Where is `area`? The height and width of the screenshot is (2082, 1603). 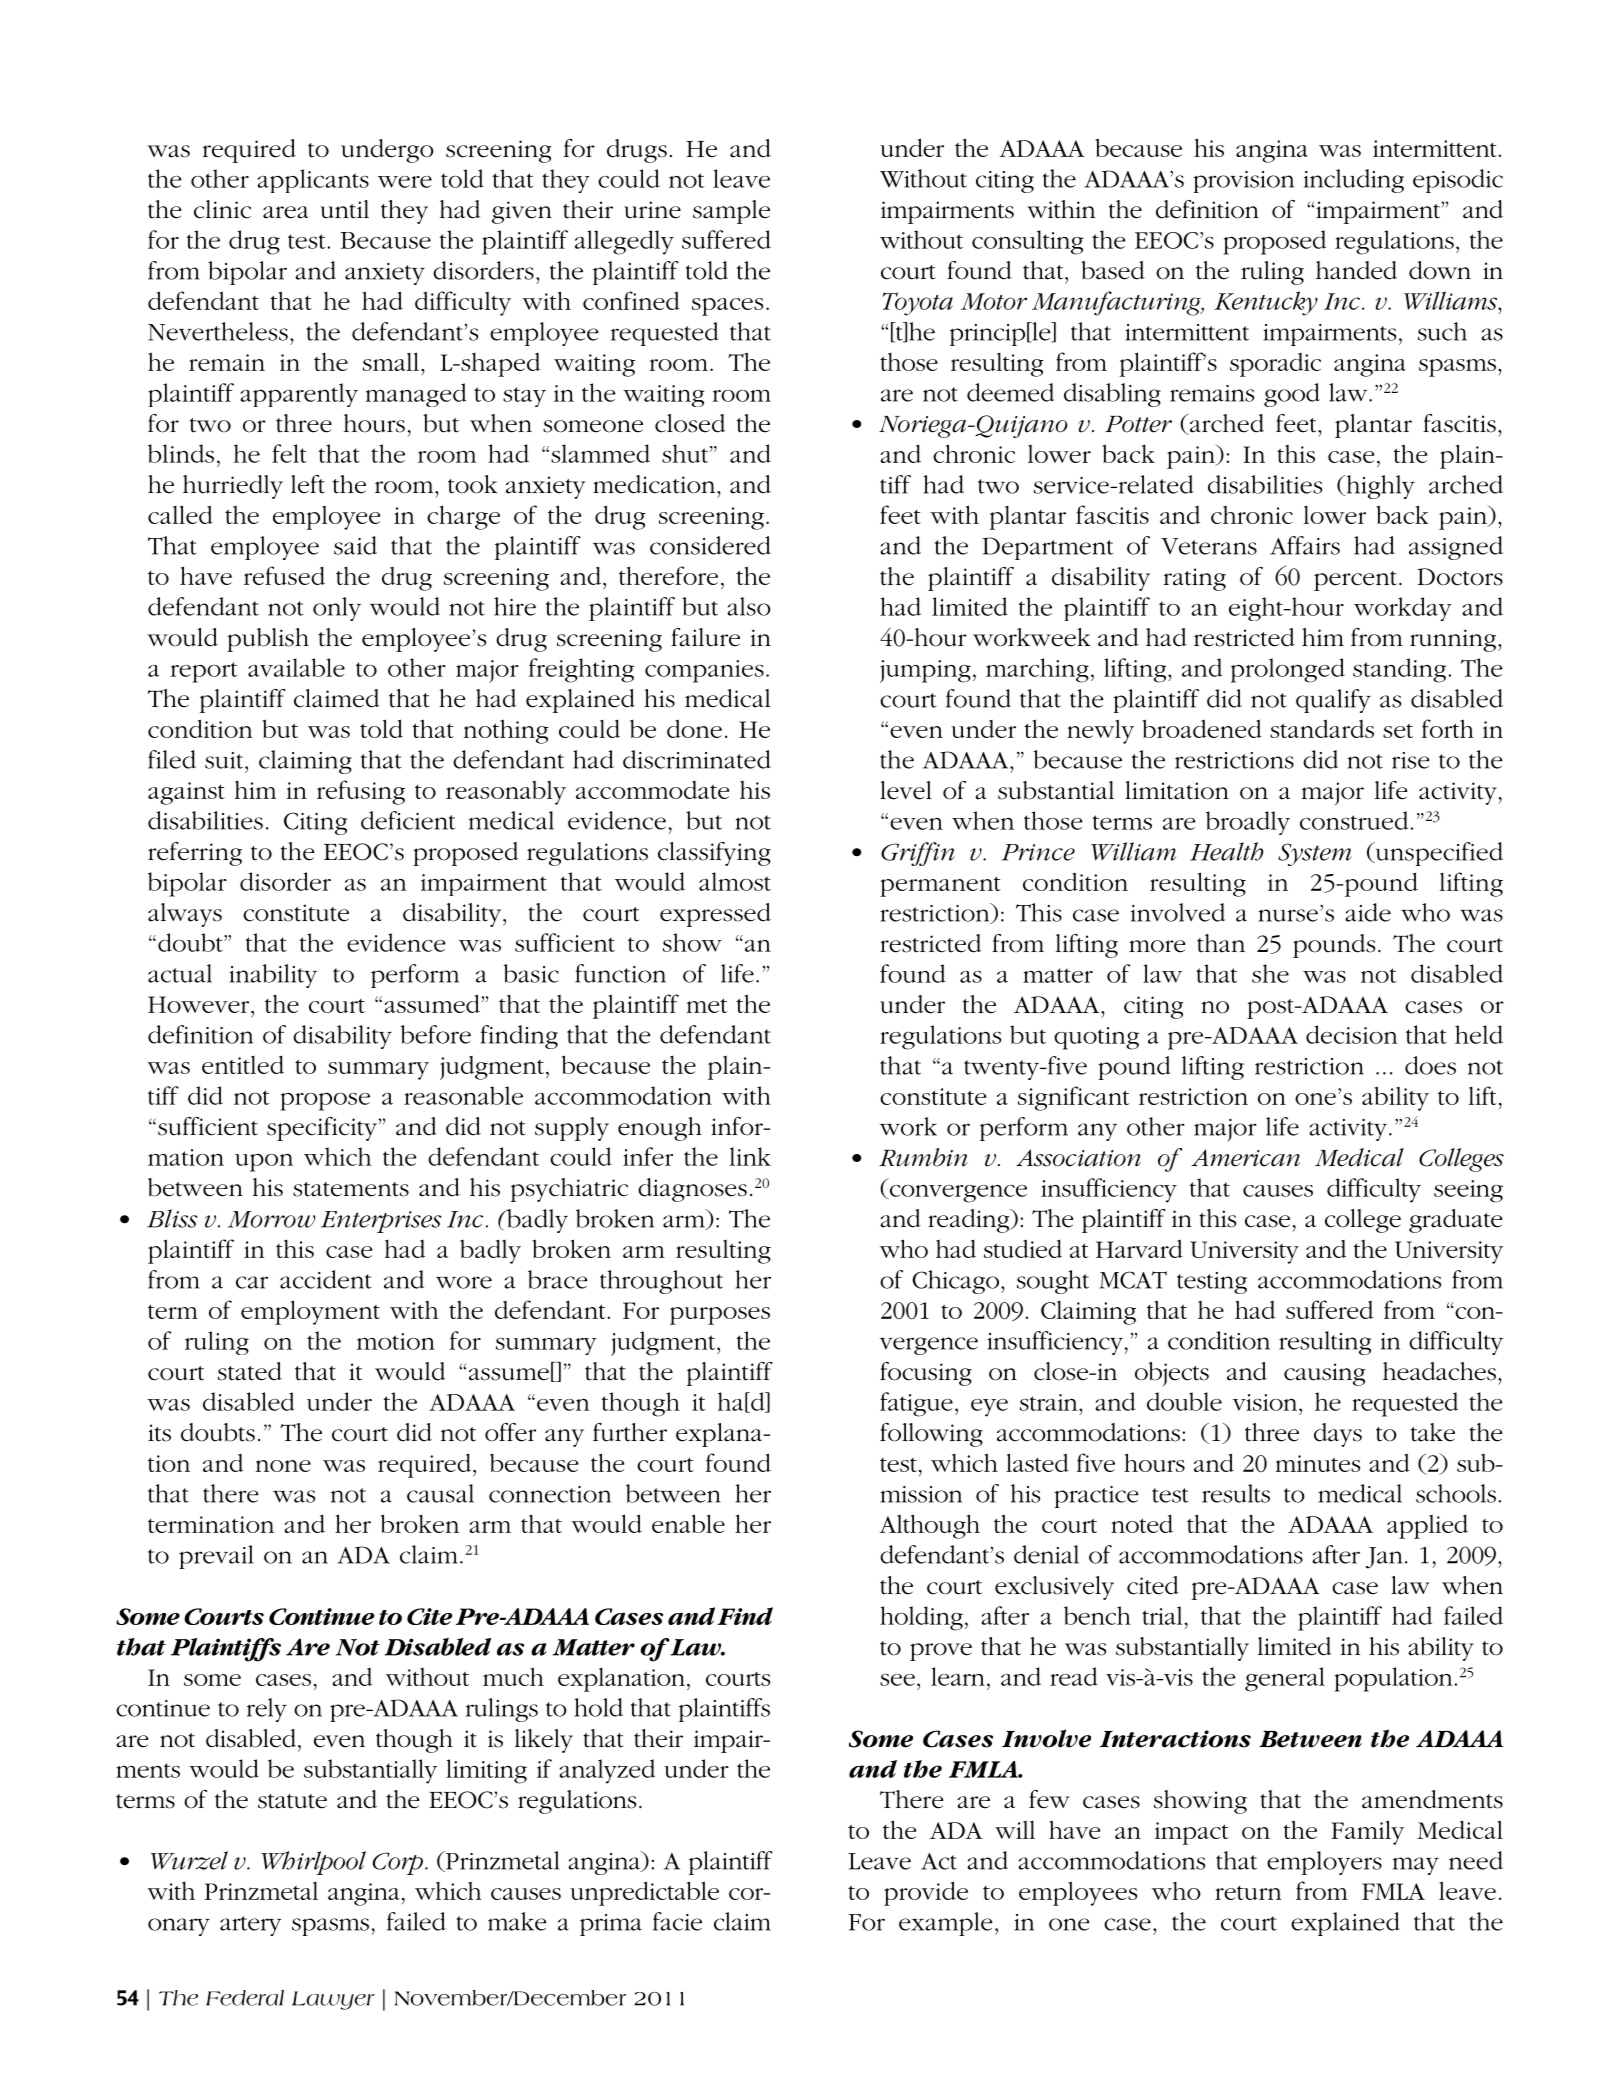
area is located at coordinates (286, 212).
